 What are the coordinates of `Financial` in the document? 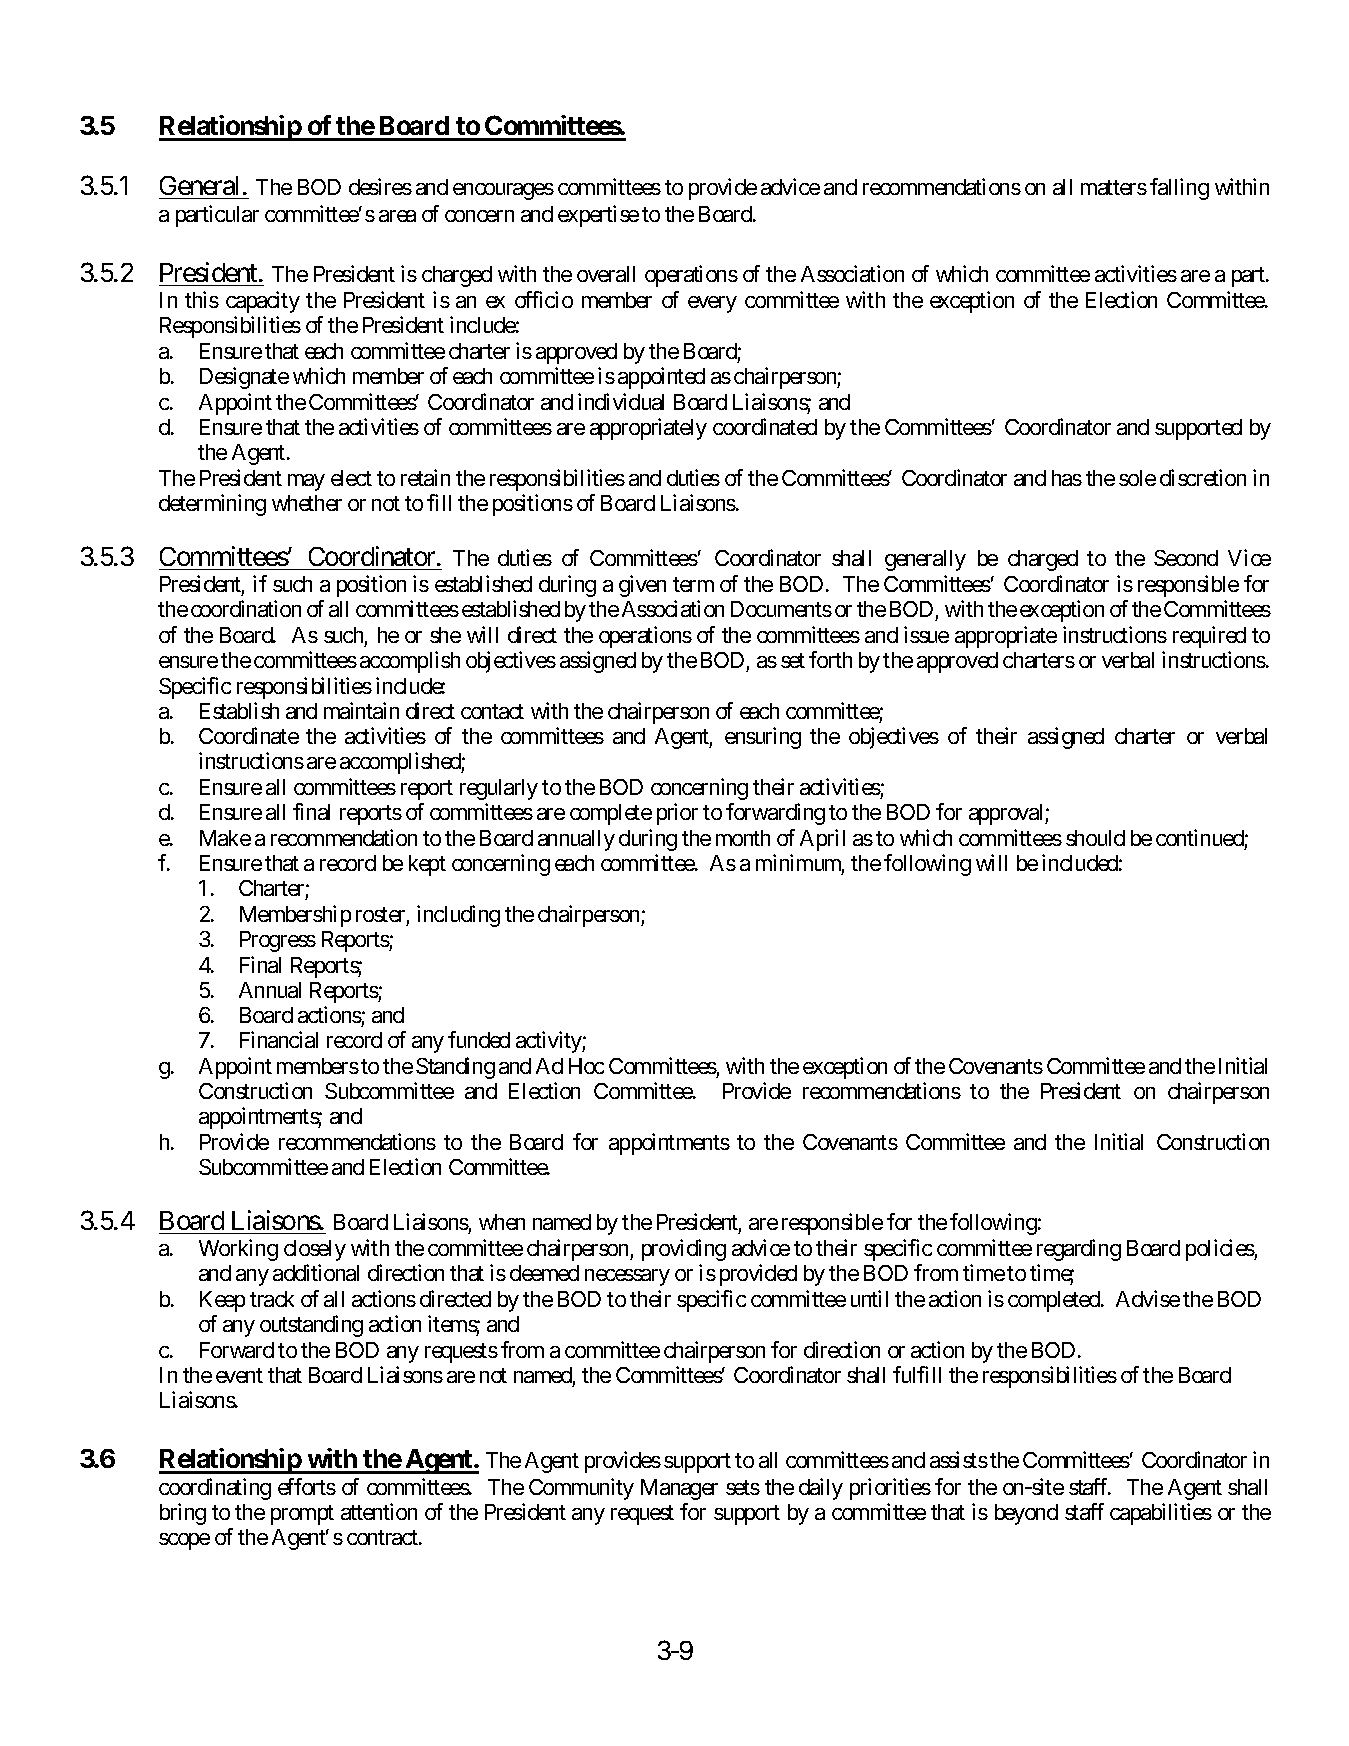 It's located at (279, 1039).
